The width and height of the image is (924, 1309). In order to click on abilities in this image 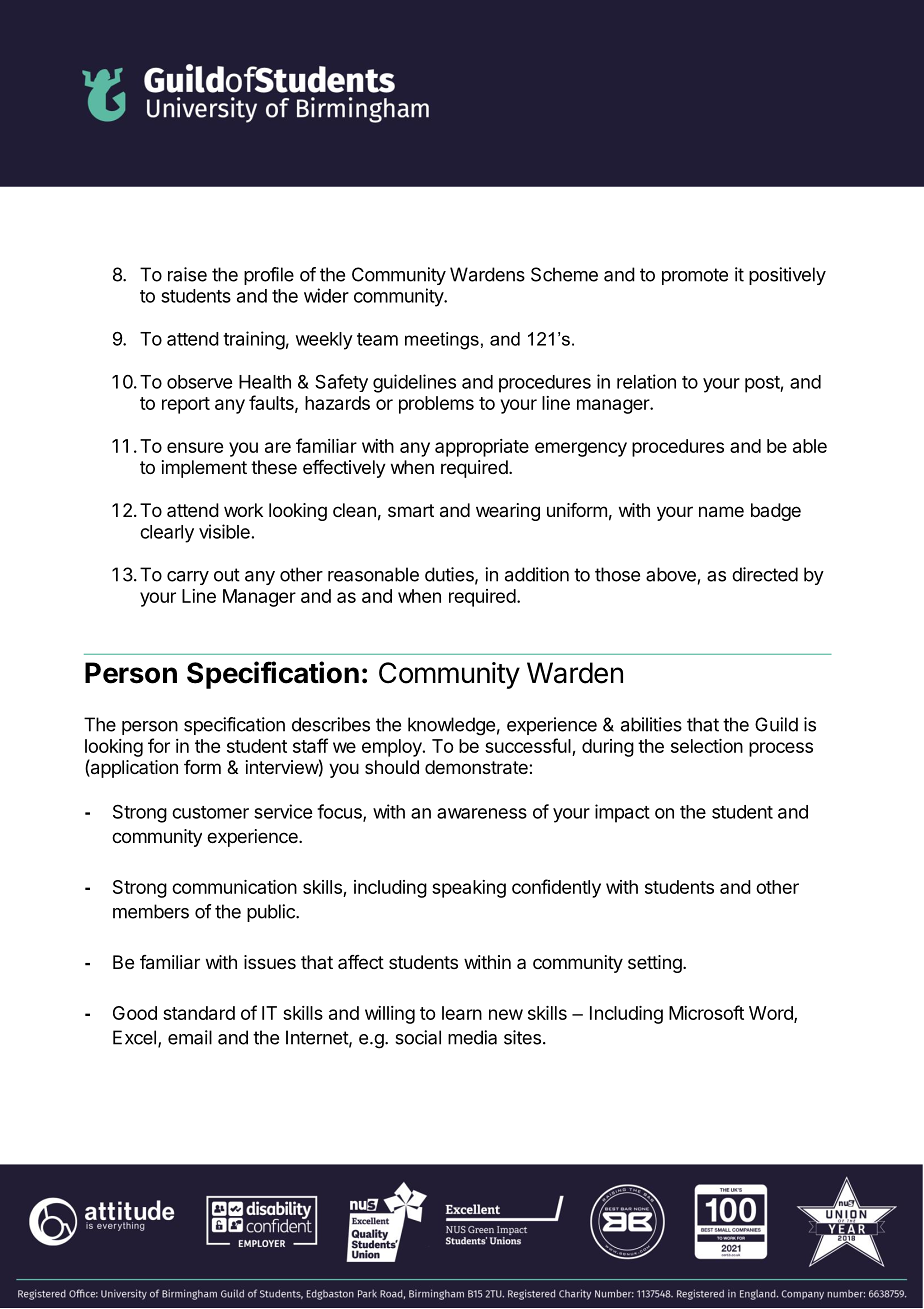, I will do `click(651, 724)`.
